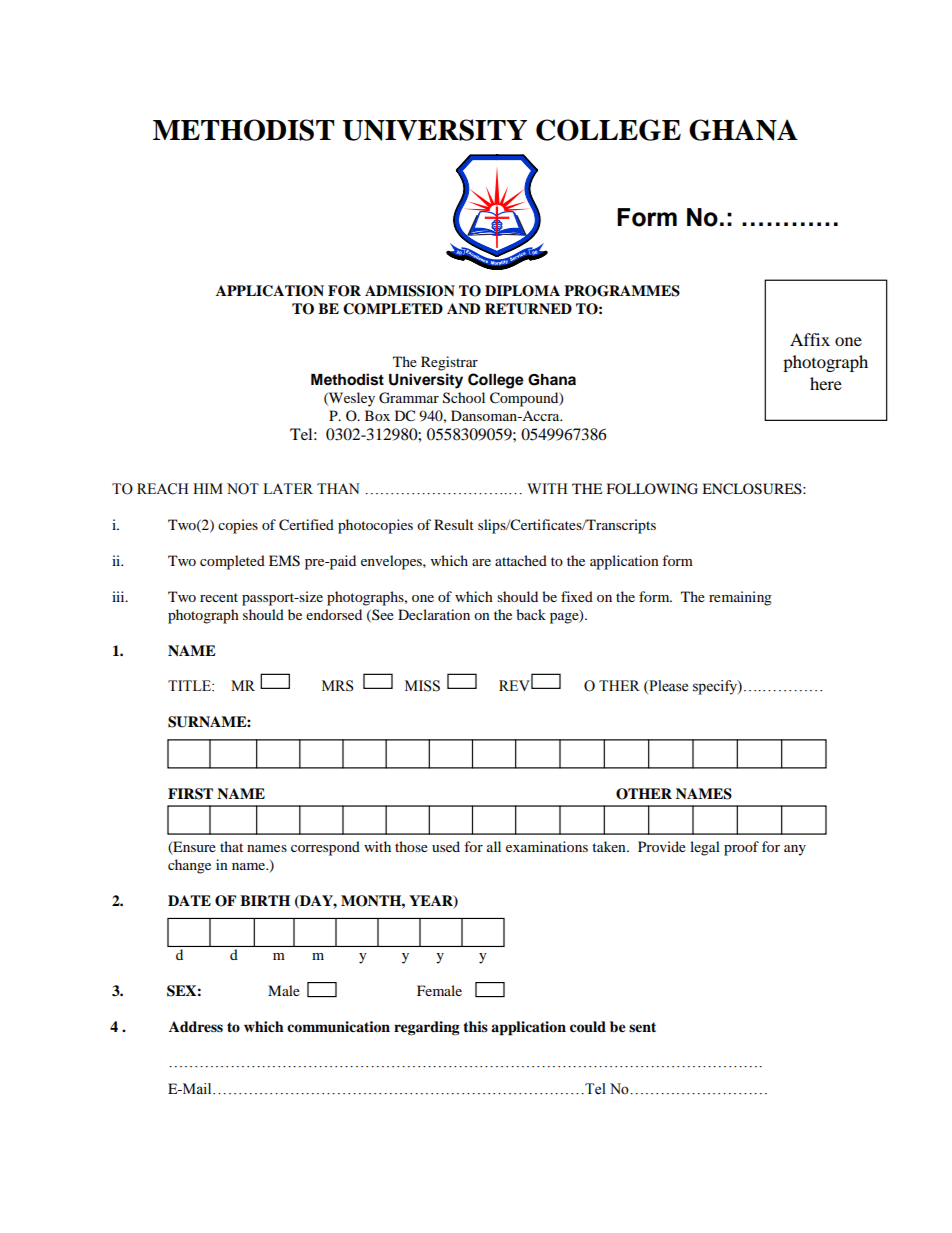 The height and width of the screenshot is (1233, 952). Describe the element at coordinates (475, 1026) in the screenshot. I see `this` at that location.
